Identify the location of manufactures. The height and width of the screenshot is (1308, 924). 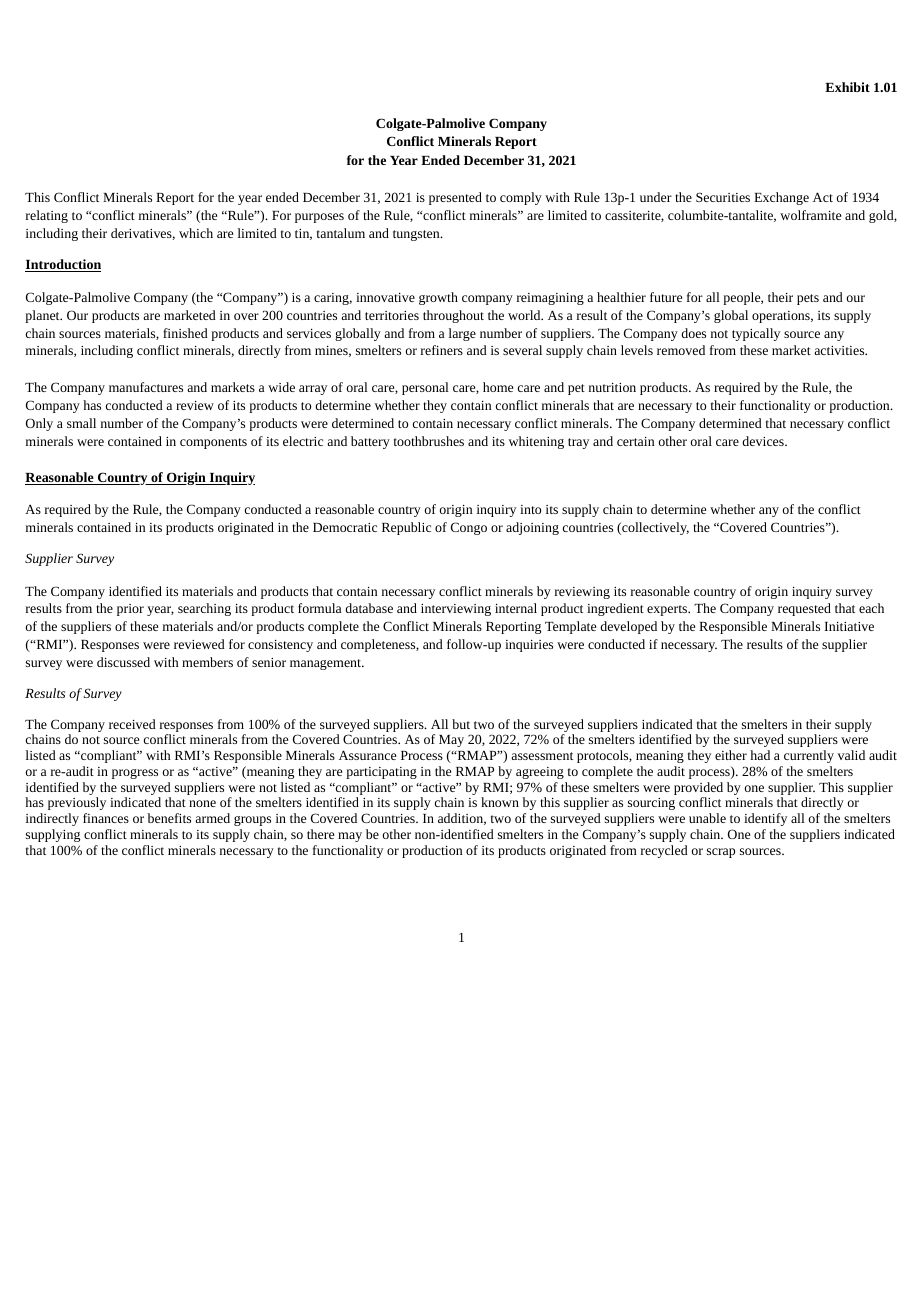
(146, 387).
